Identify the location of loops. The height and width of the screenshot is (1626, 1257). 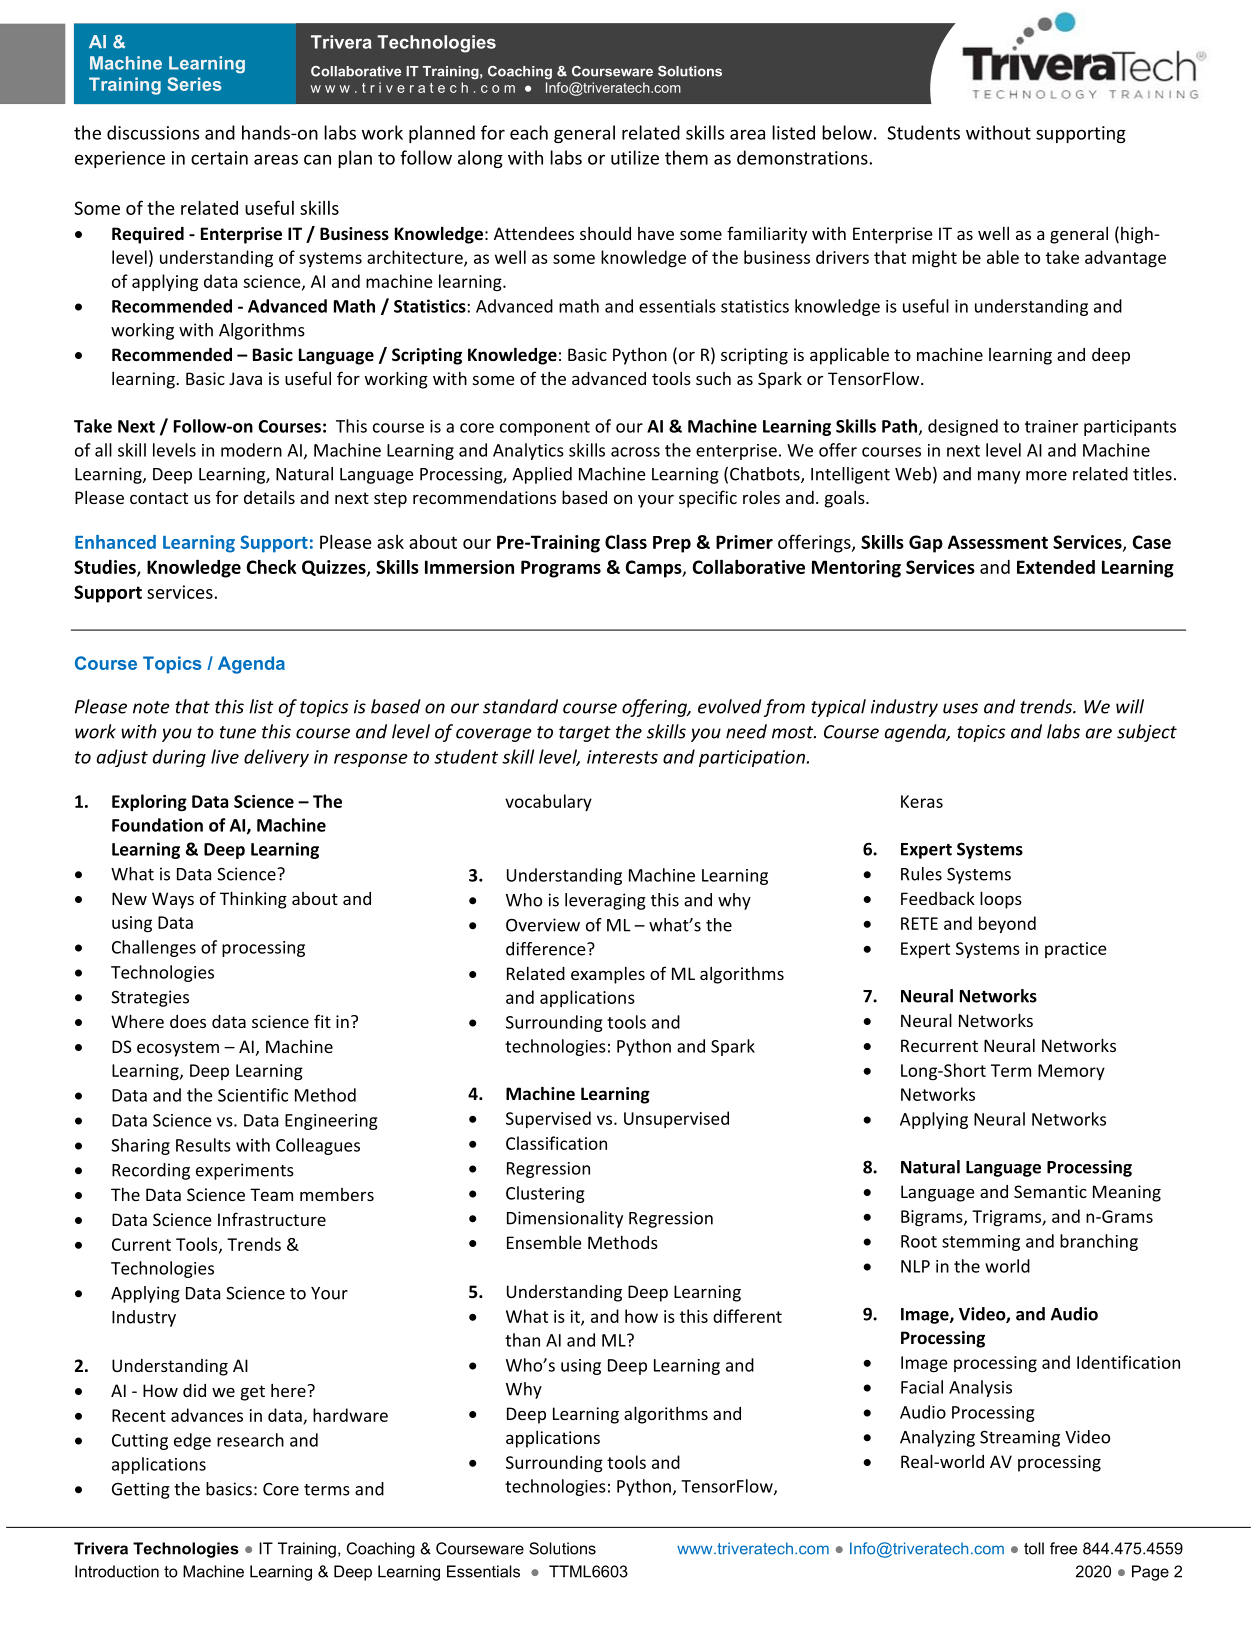
(1001, 900).
